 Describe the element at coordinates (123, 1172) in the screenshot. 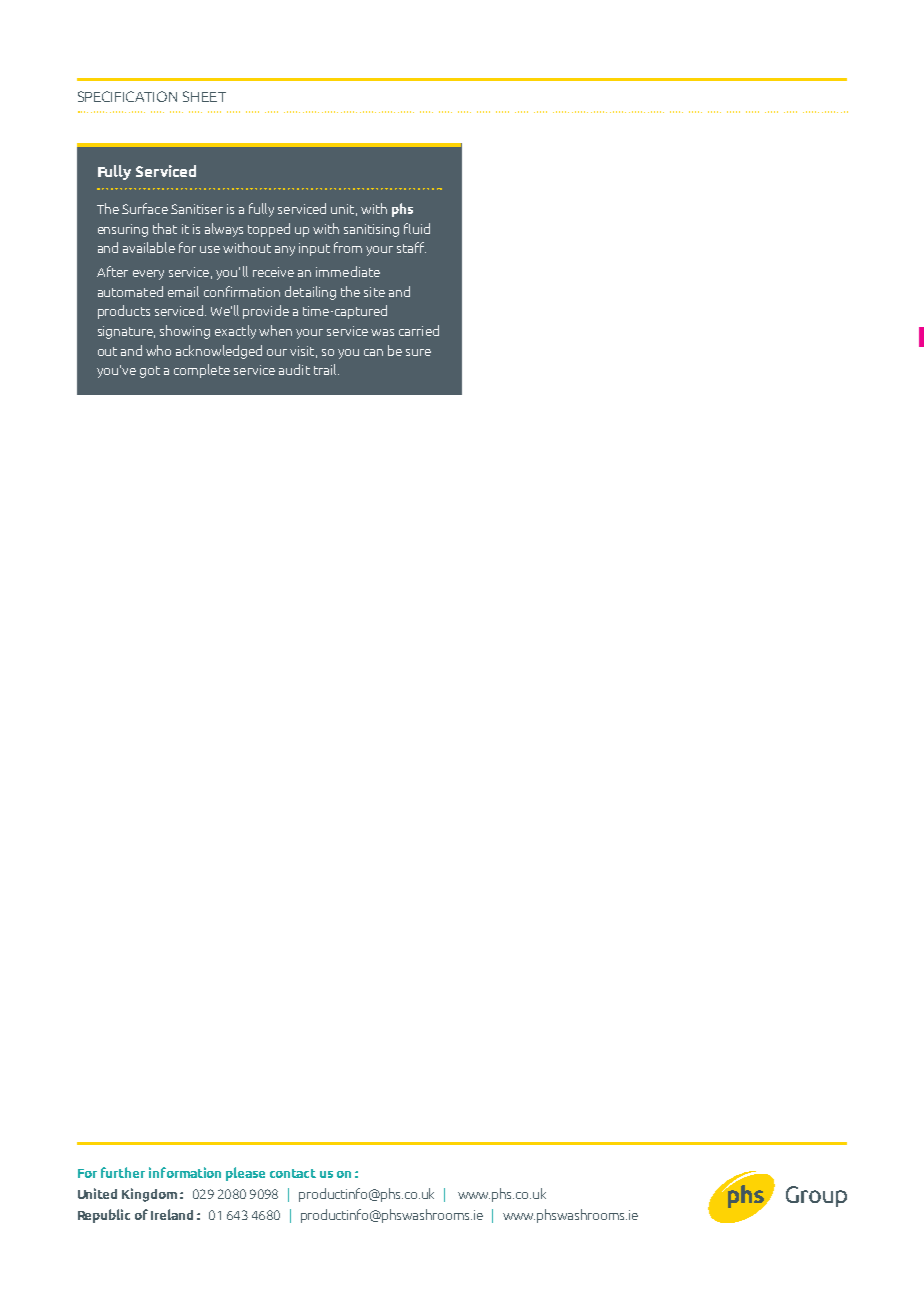

I see `further` at that location.
